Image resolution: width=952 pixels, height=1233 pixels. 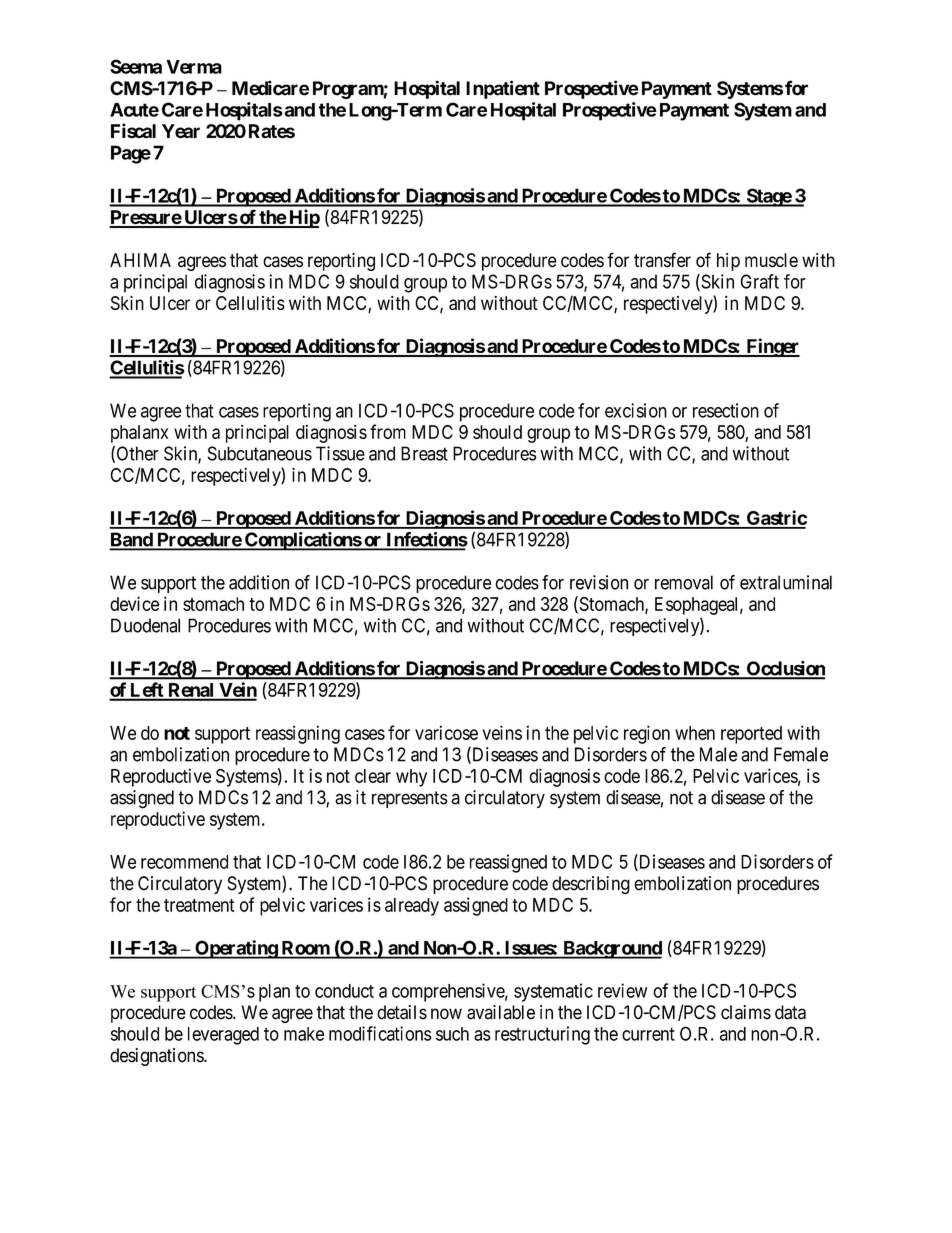 I want to click on transfer, so click(x=662, y=260).
